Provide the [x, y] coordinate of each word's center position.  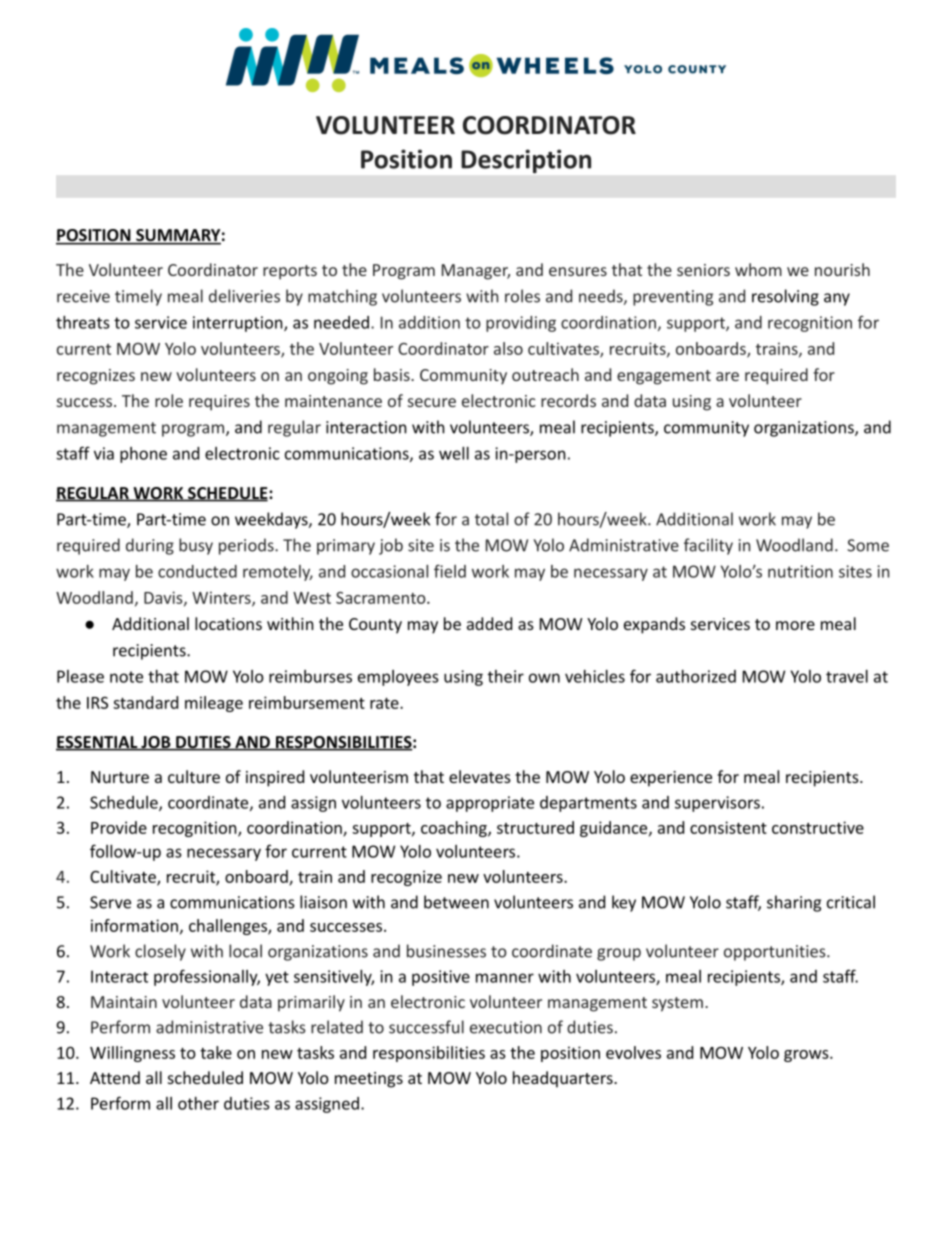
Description [526, 161]
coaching [455, 829]
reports [290, 272]
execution [506, 1027]
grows [807, 1056]
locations [228, 623]
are [727, 376]
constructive [818, 827]
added [489, 623]
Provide [119, 827]
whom [758, 269]
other [198, 1103]
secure [432, 402]
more [795, 625]
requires [219, 403]
